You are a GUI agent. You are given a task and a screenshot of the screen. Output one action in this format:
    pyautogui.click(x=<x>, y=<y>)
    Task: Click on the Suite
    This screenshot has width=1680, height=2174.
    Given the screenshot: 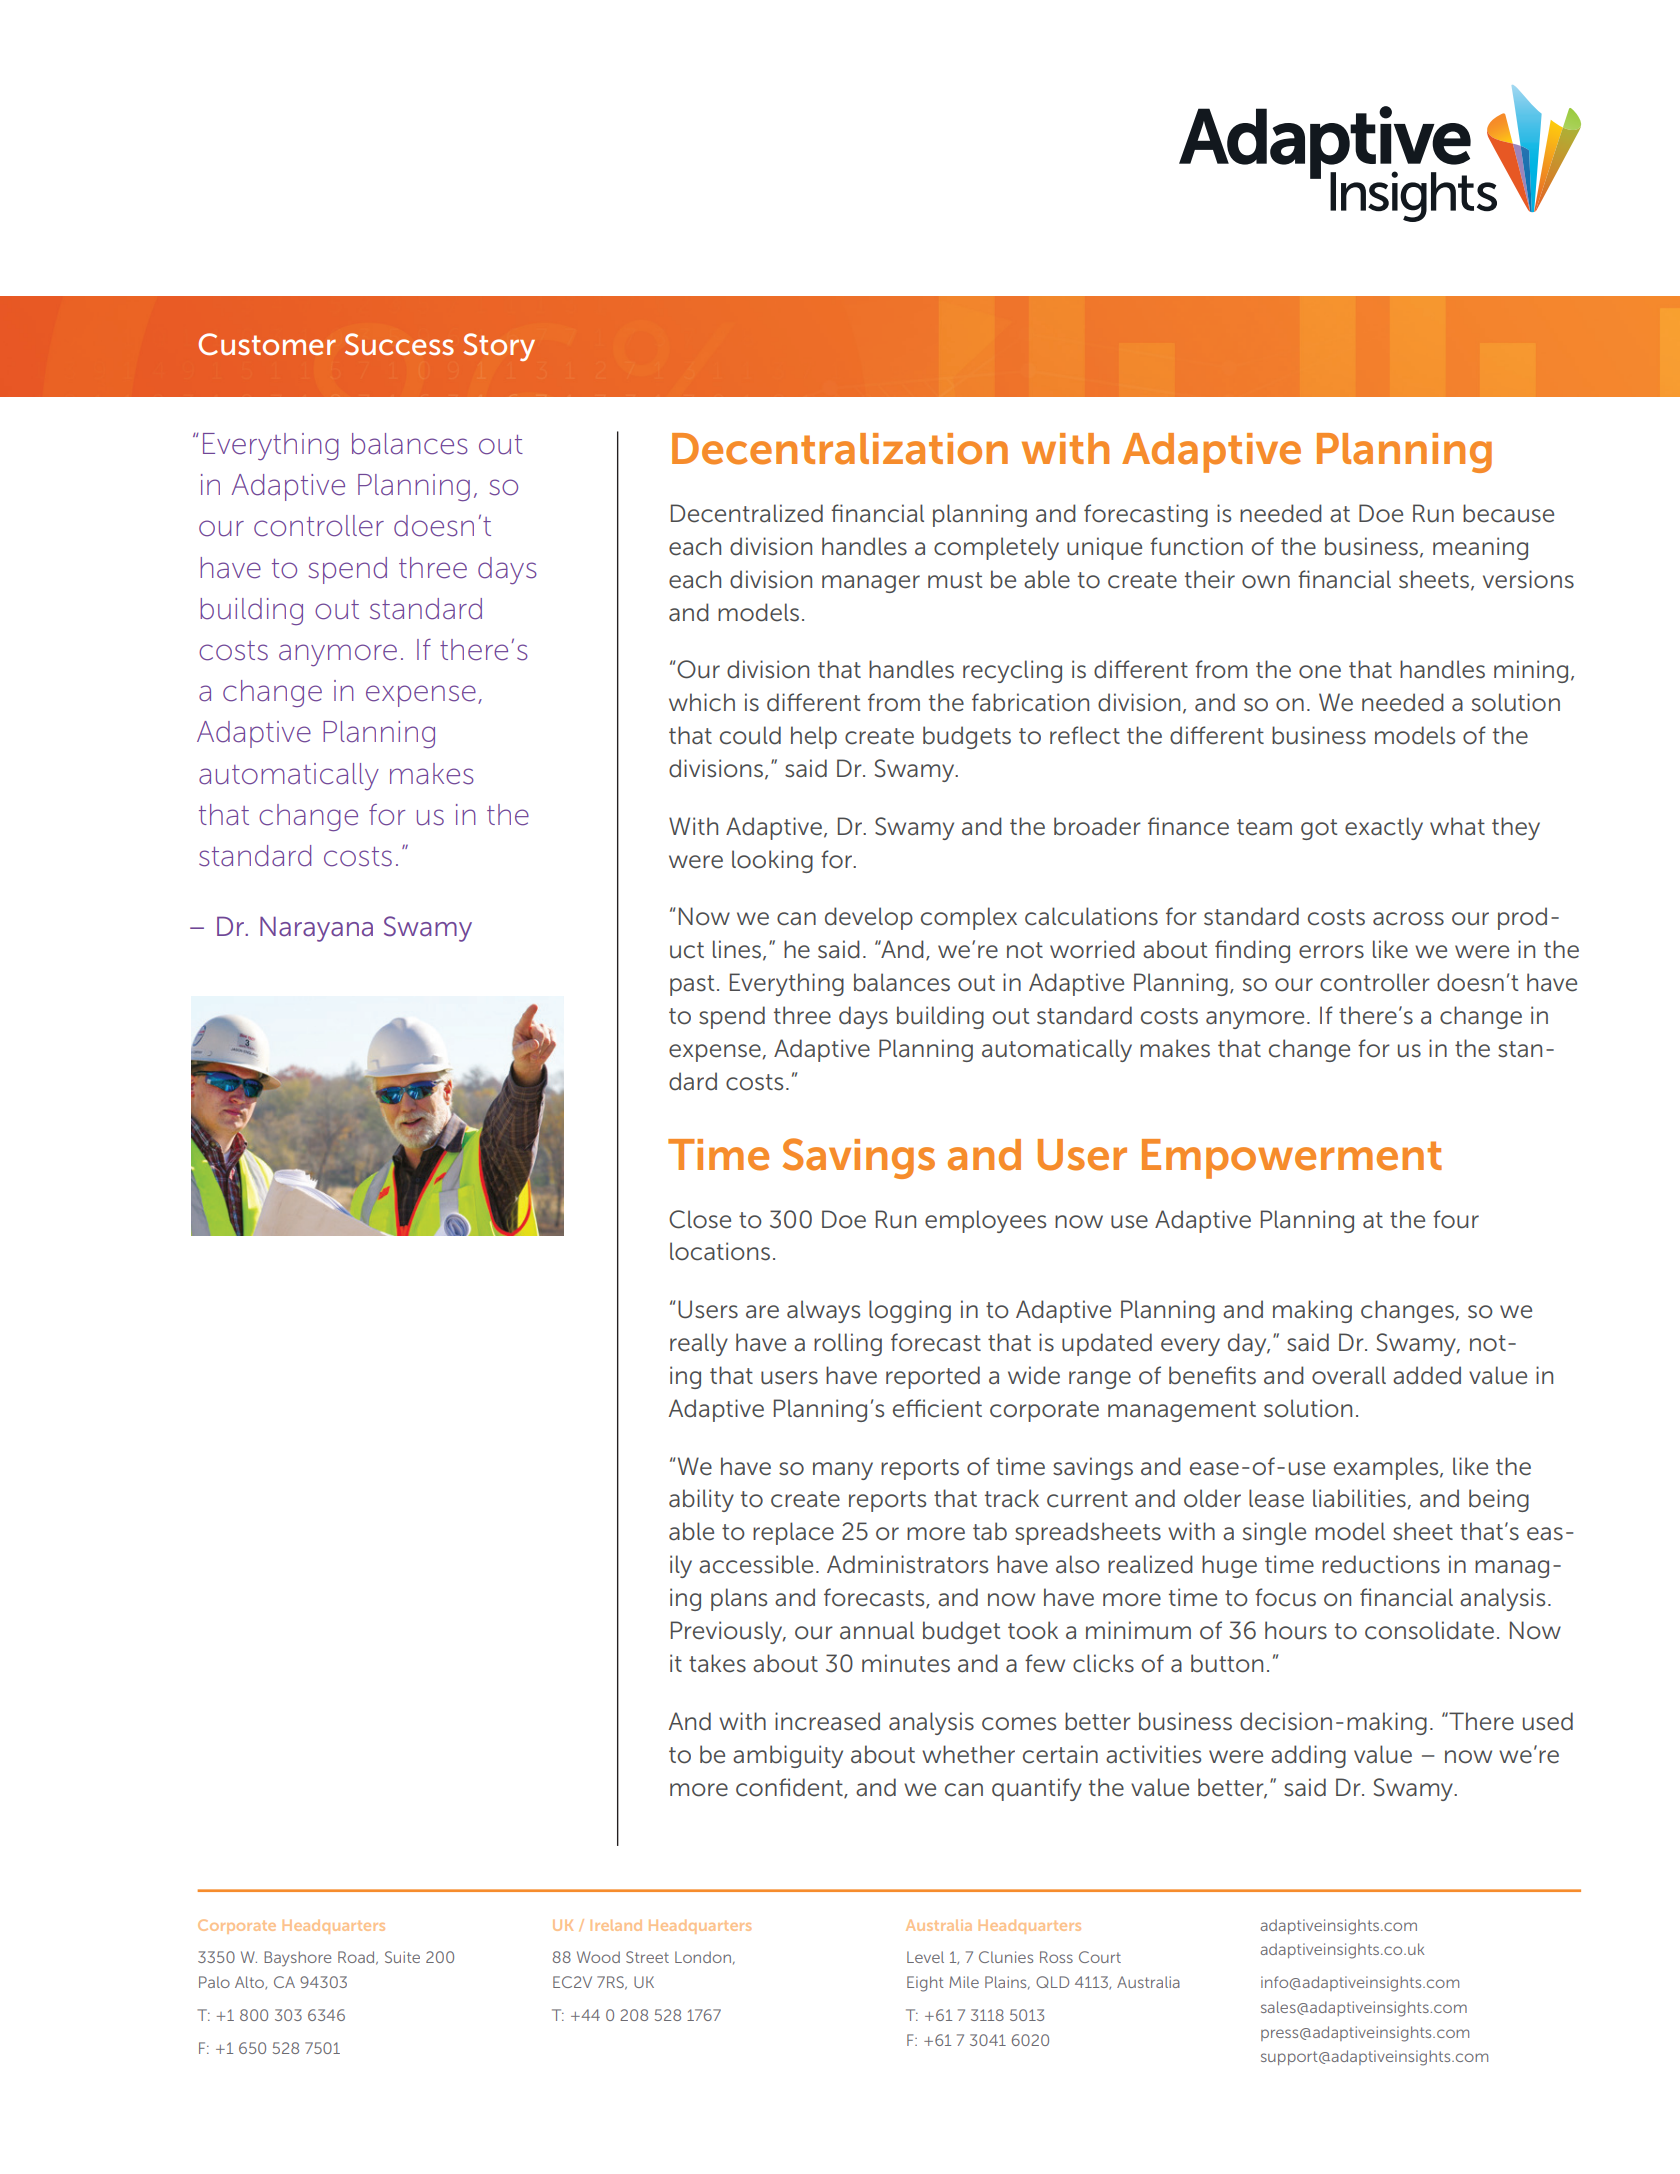 What is the action you would take?
    pyautogui.click(x=402, y=1957)
